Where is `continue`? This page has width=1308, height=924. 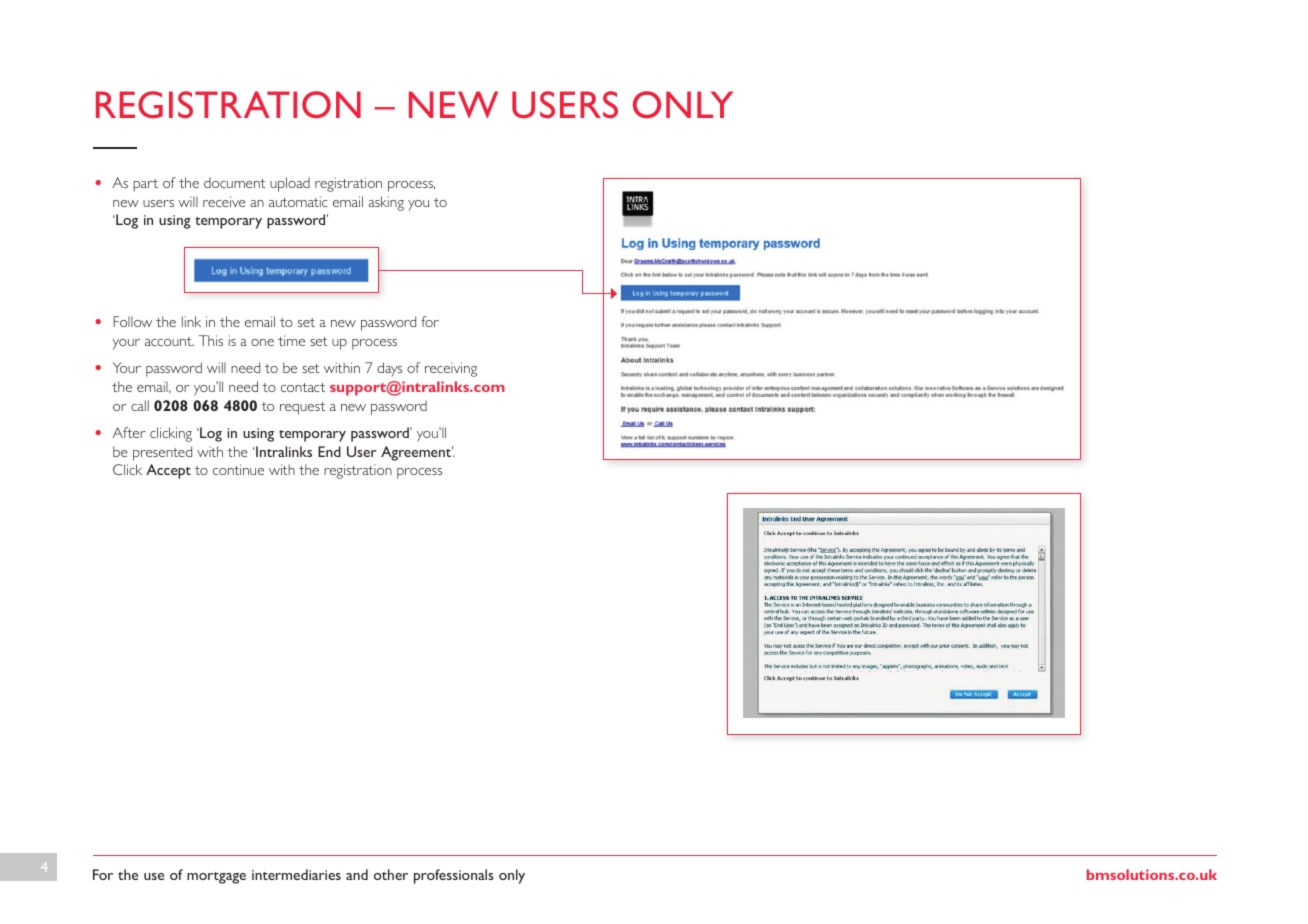 continue is located at coordinates (238, 469).
